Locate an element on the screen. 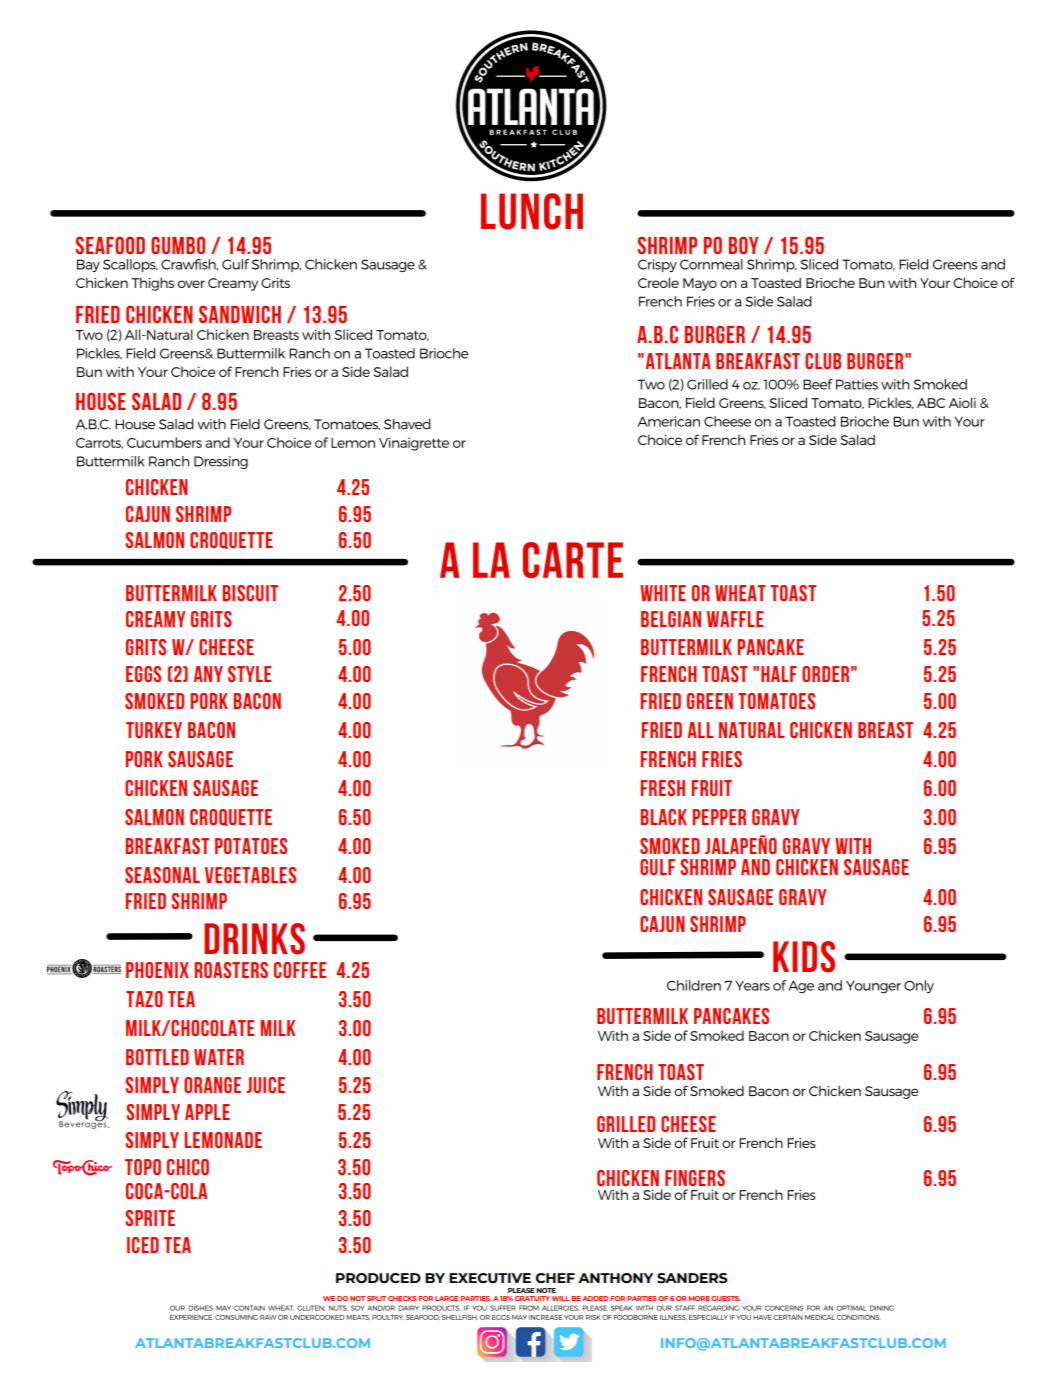 This screenshot has width=1064, height=1377. turkey is located at coordinates (154, 730).
